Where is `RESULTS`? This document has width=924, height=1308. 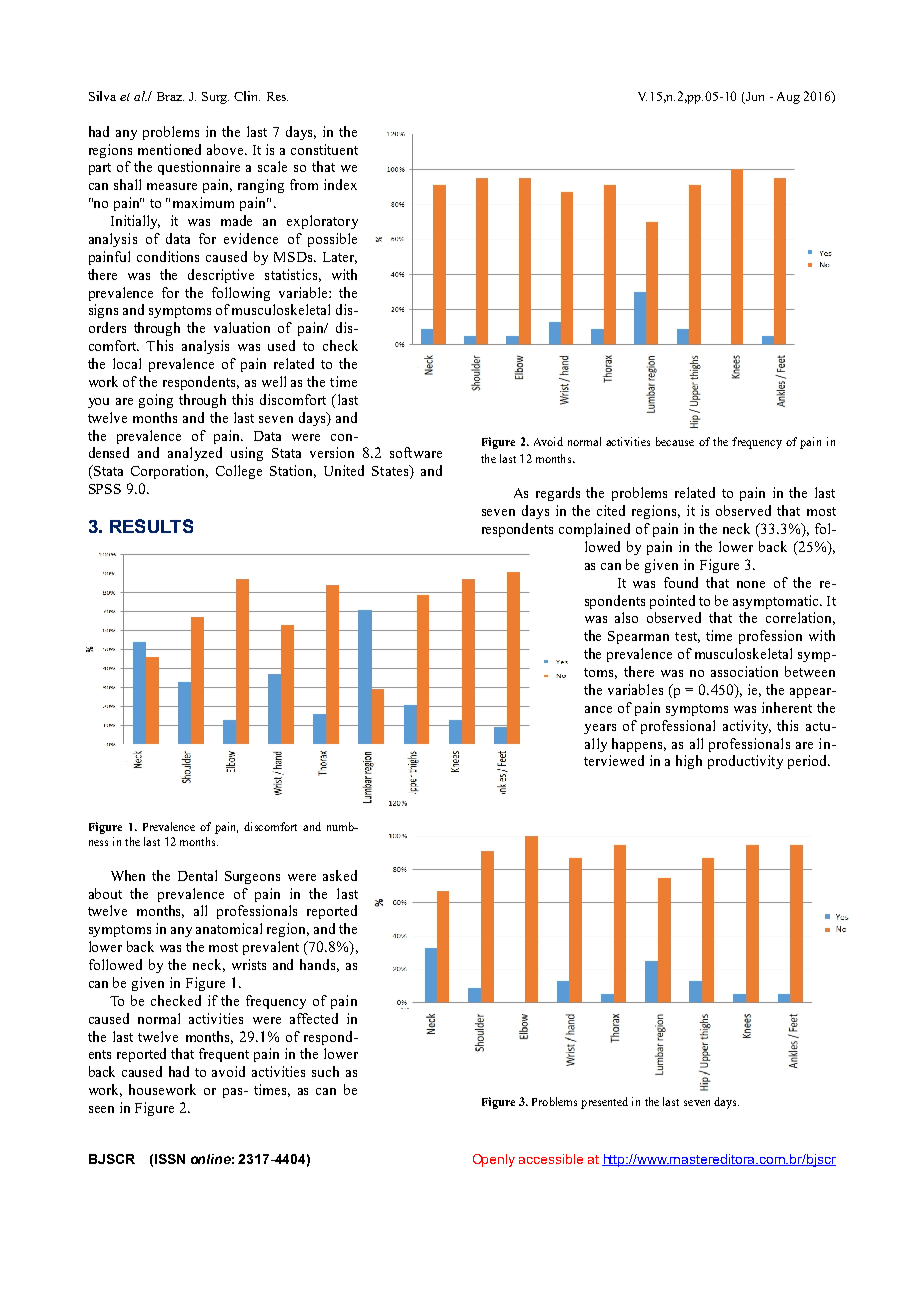 RESULTS is located at coordinates (151, 526).
